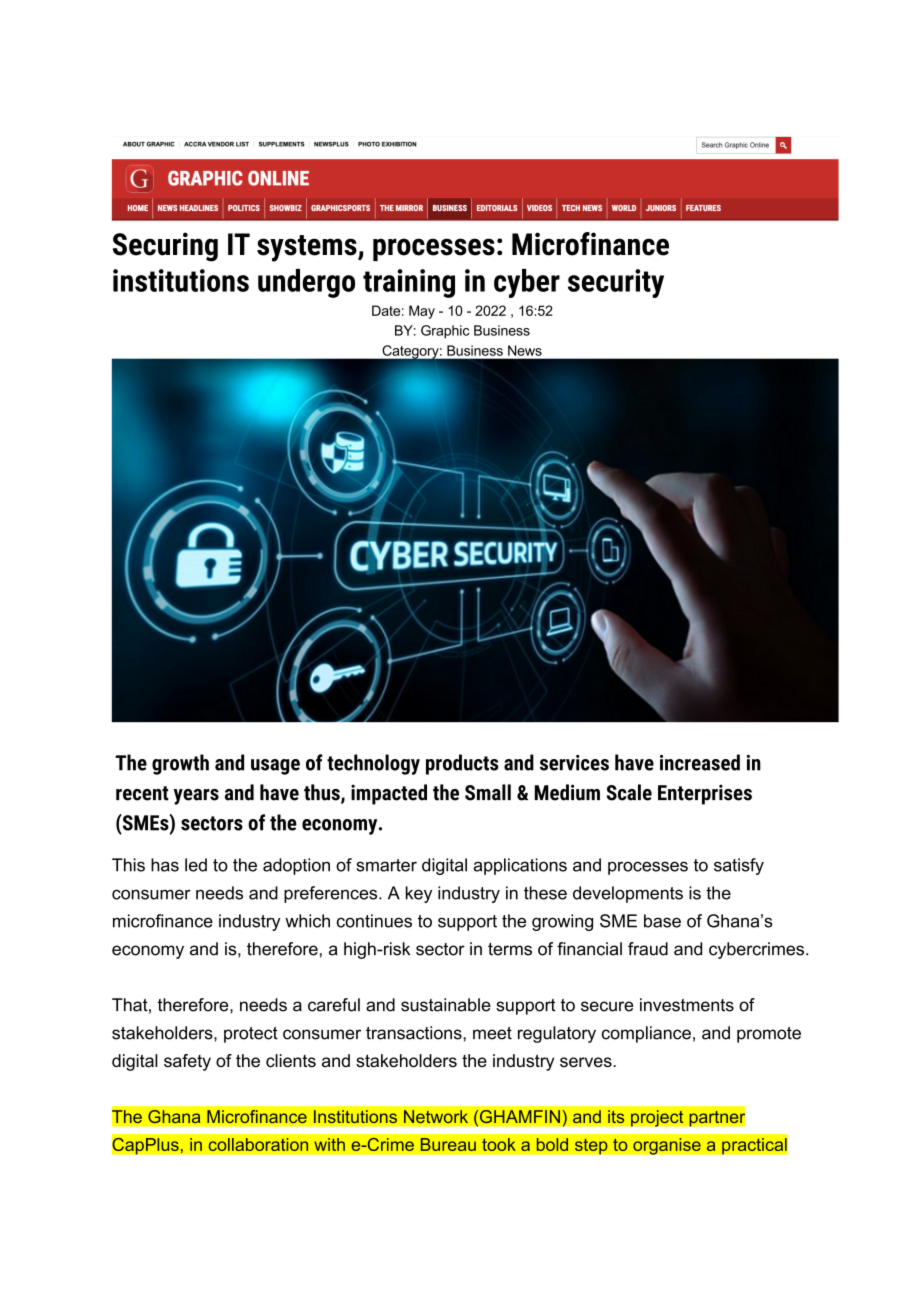 The width and height of the screenshot is (924, 1308). I want to click on Graphic, so click(445, 332).
